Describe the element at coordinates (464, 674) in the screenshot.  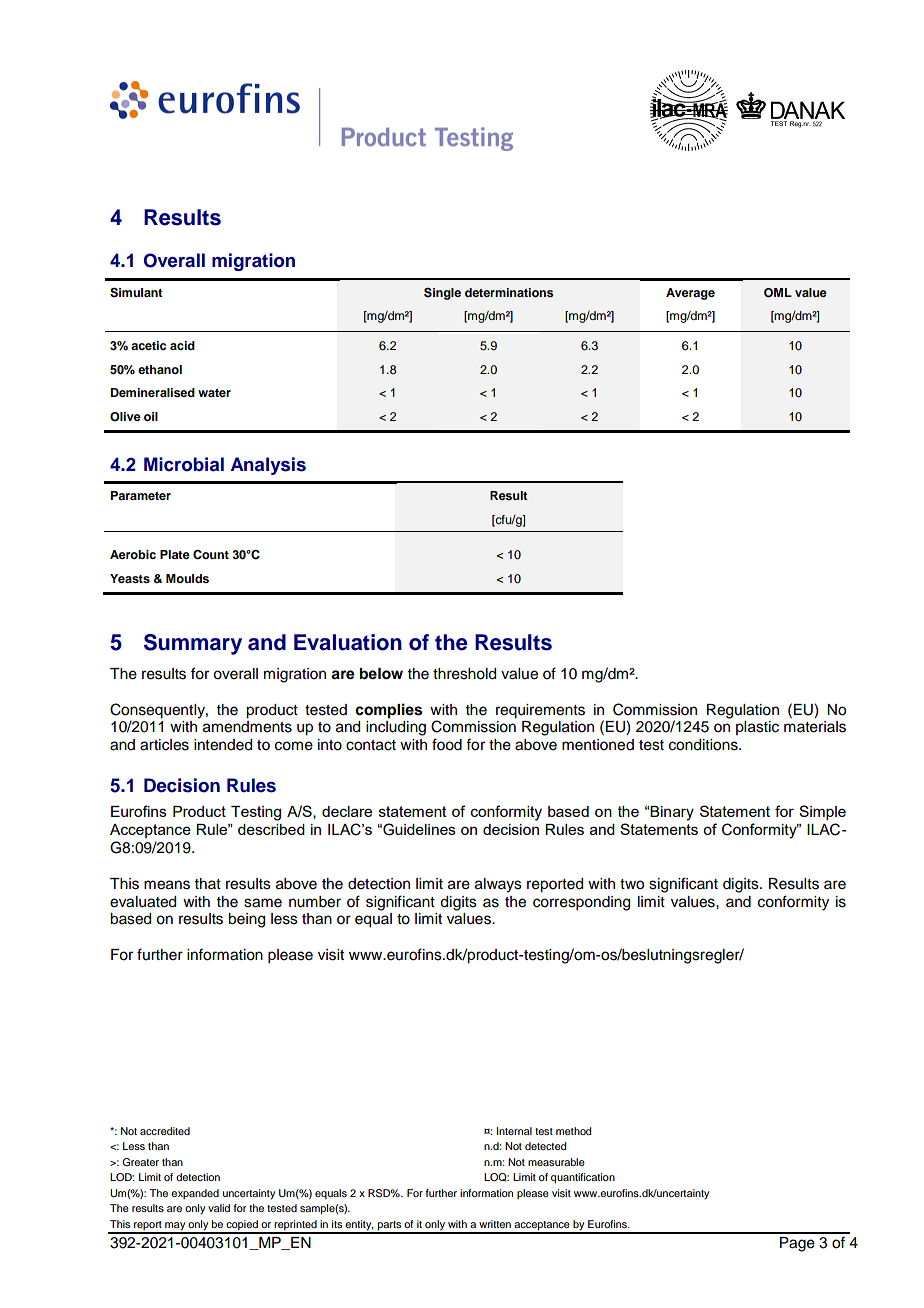
I see `threshold` at that location.
